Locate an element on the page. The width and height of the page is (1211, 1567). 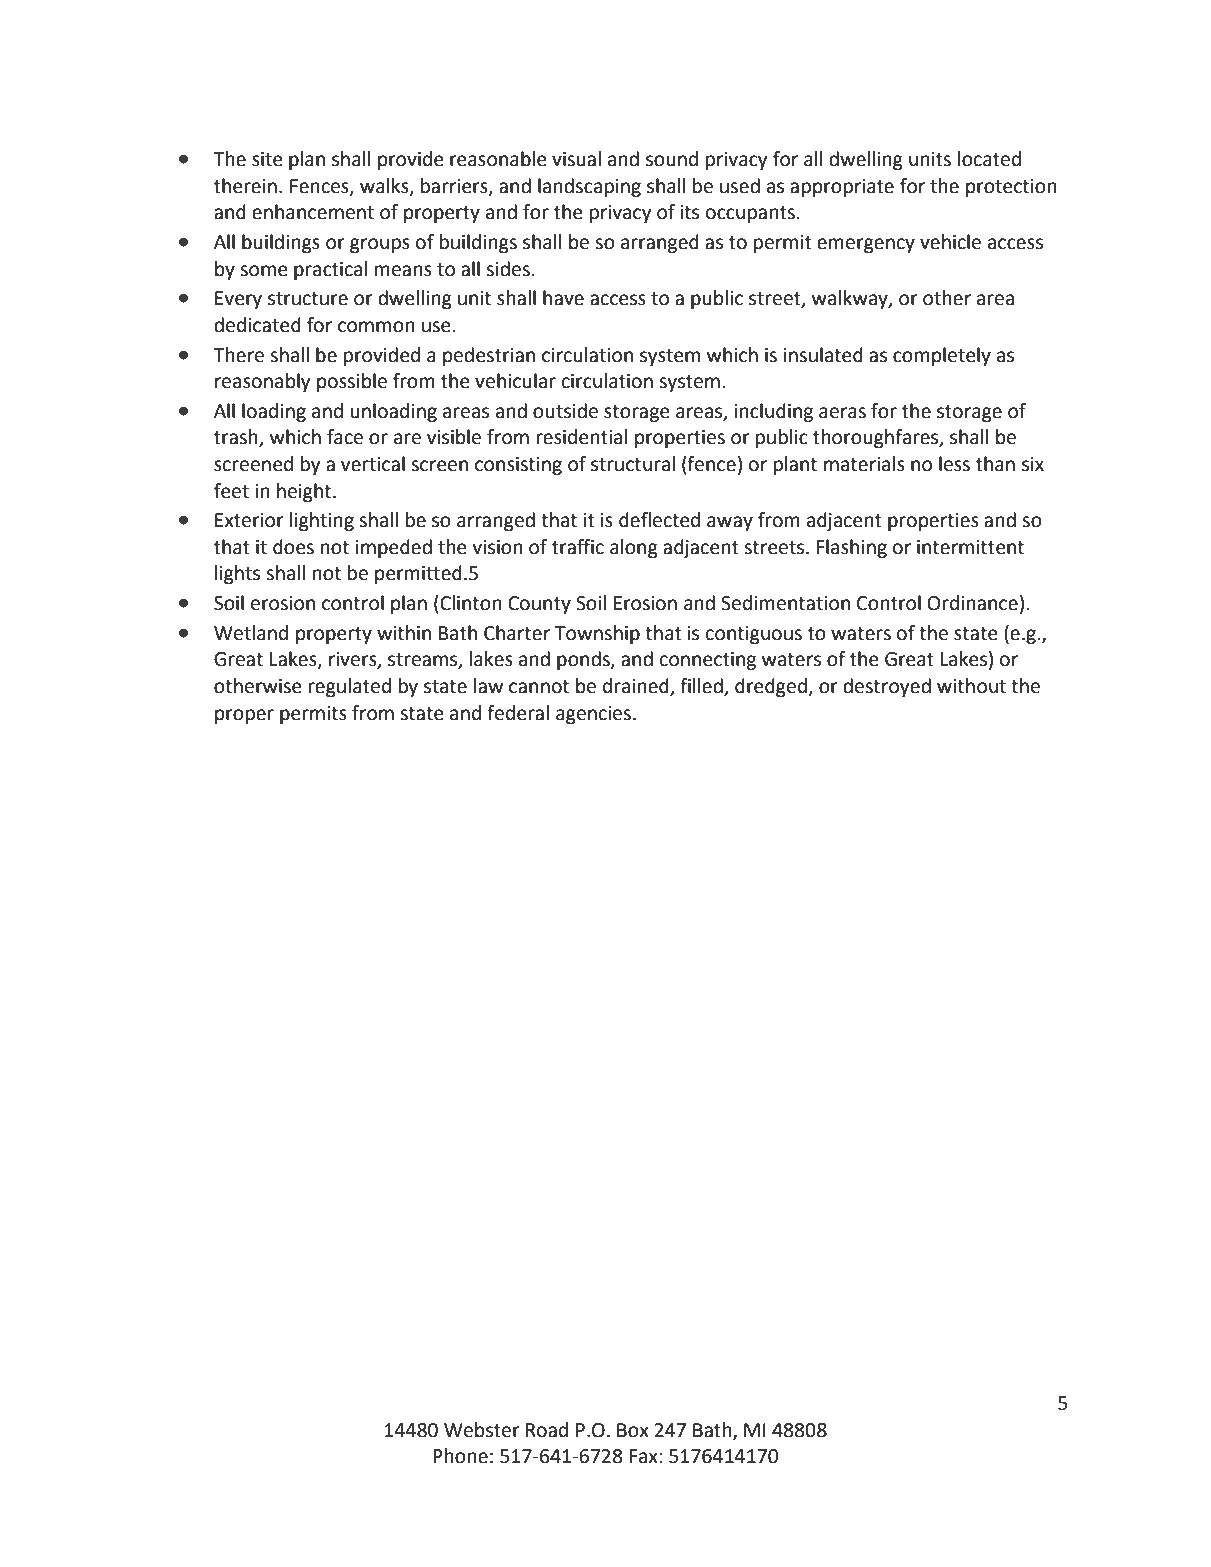
landscaping is located at coordinates (589, 187).
